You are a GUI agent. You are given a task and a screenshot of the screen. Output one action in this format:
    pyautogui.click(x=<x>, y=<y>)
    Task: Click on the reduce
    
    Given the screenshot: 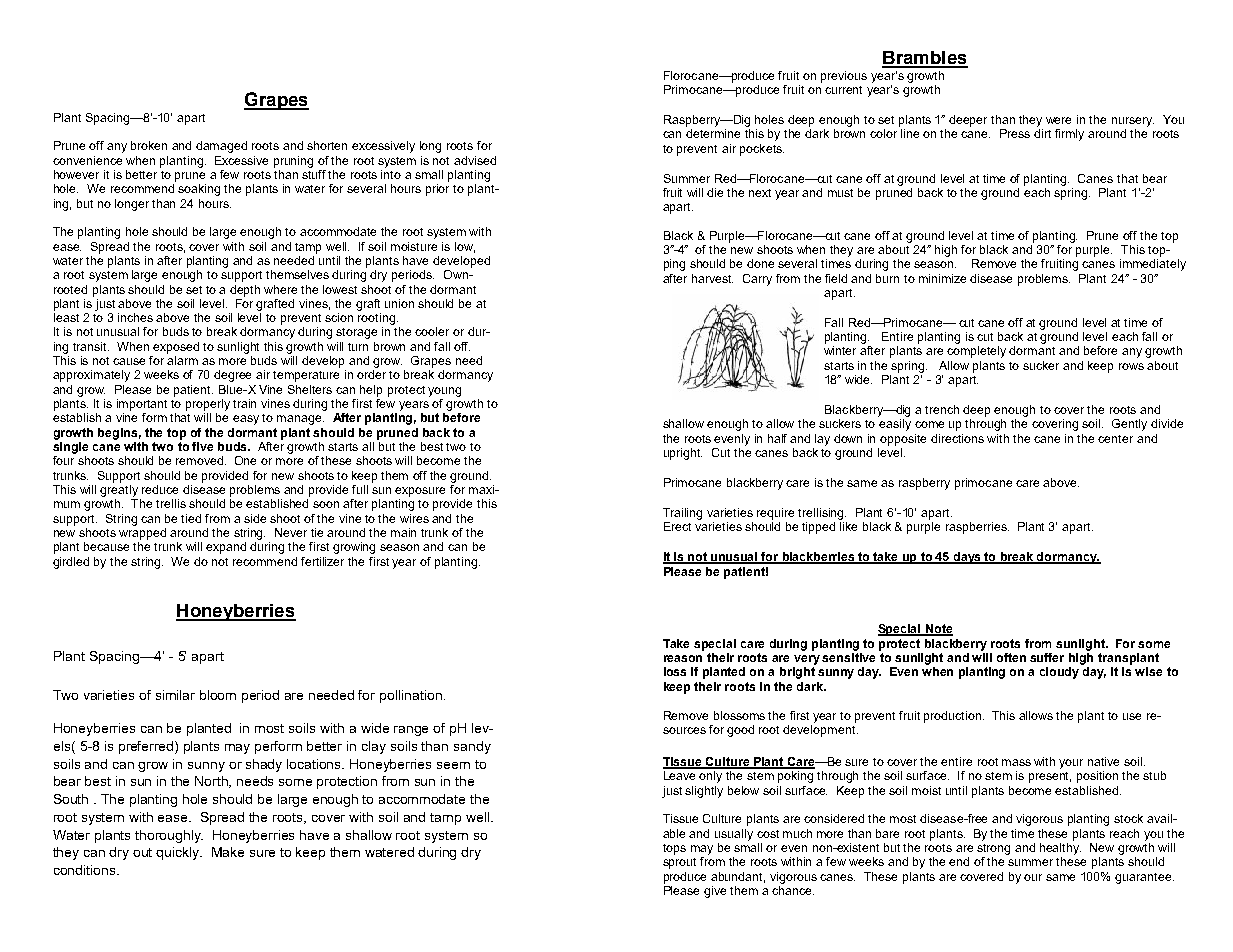 What is the action you would take?
    pyautogui.click(x=160, y=489)
